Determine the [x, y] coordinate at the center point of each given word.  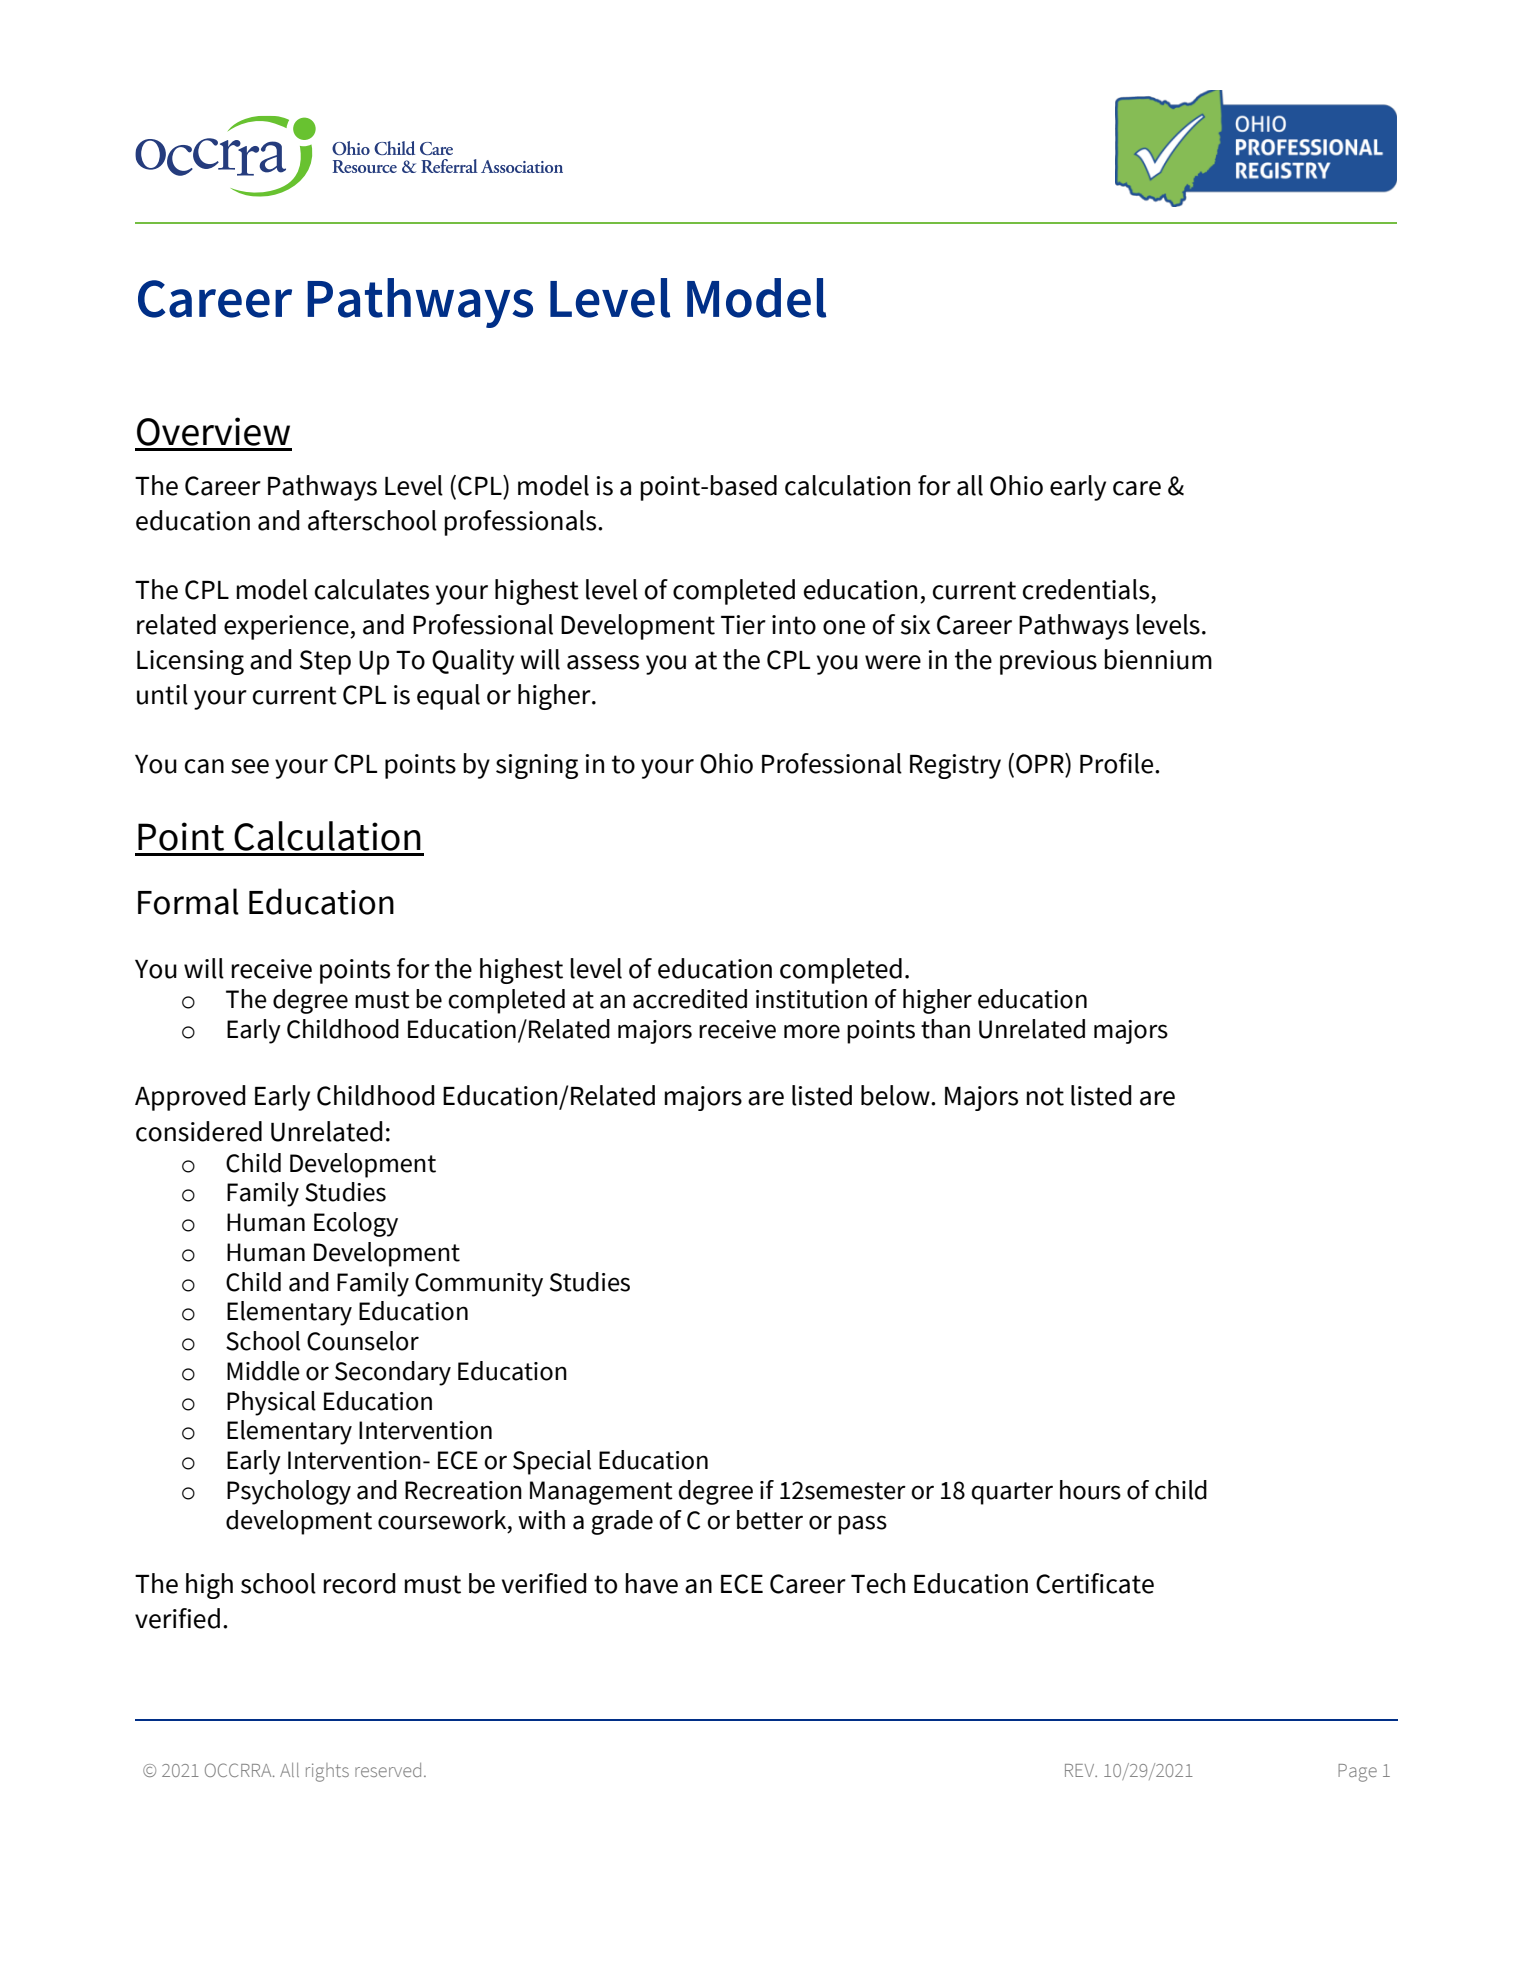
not [1045, 1096]
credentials [1087, 589]
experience [287, 627]
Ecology [356, 1224]
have [651, 1583]
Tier [743, 625]
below [896, 1095]
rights [327, 1772]
